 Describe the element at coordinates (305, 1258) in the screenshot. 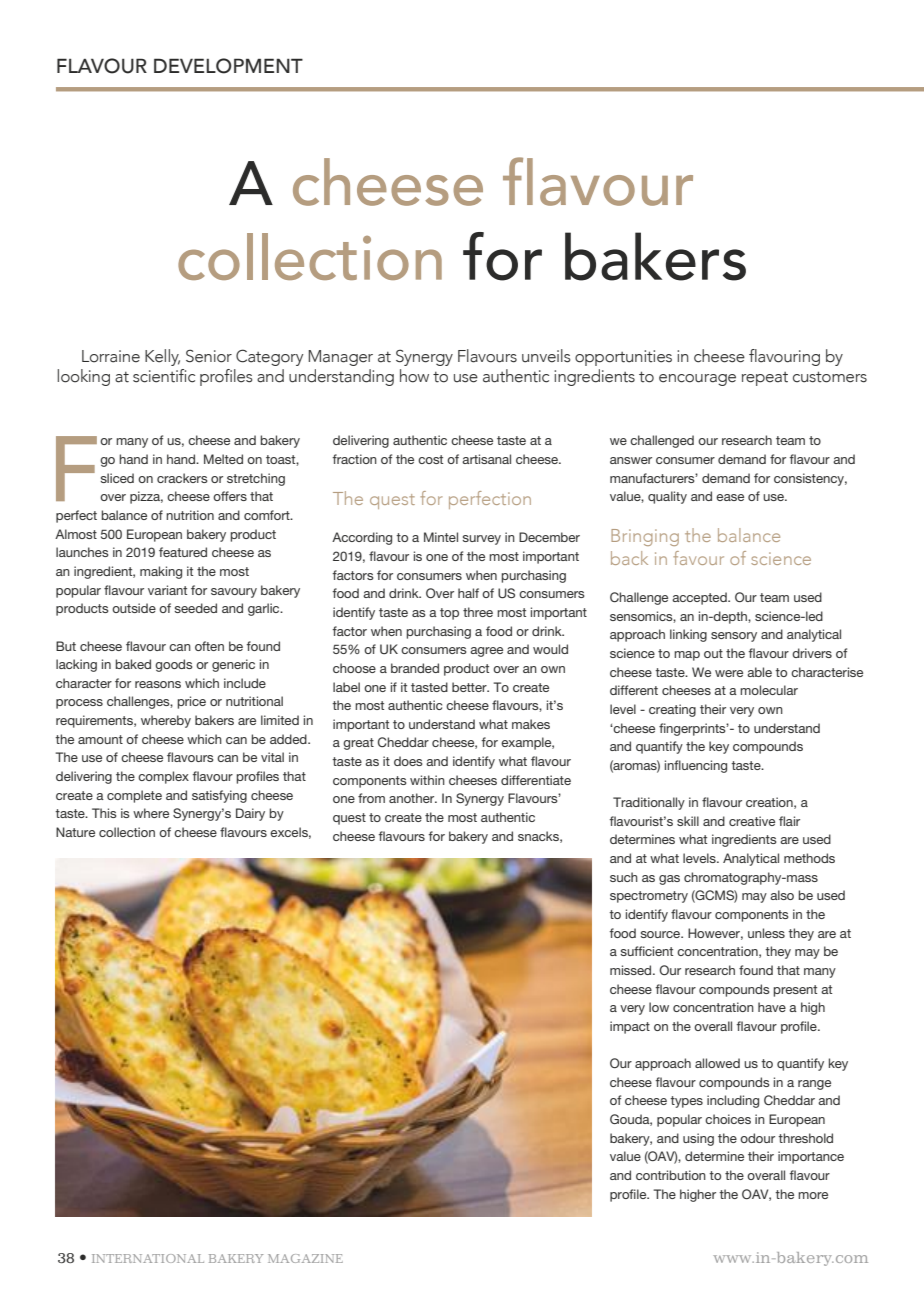

I see `MAGAZINE` at that location.
